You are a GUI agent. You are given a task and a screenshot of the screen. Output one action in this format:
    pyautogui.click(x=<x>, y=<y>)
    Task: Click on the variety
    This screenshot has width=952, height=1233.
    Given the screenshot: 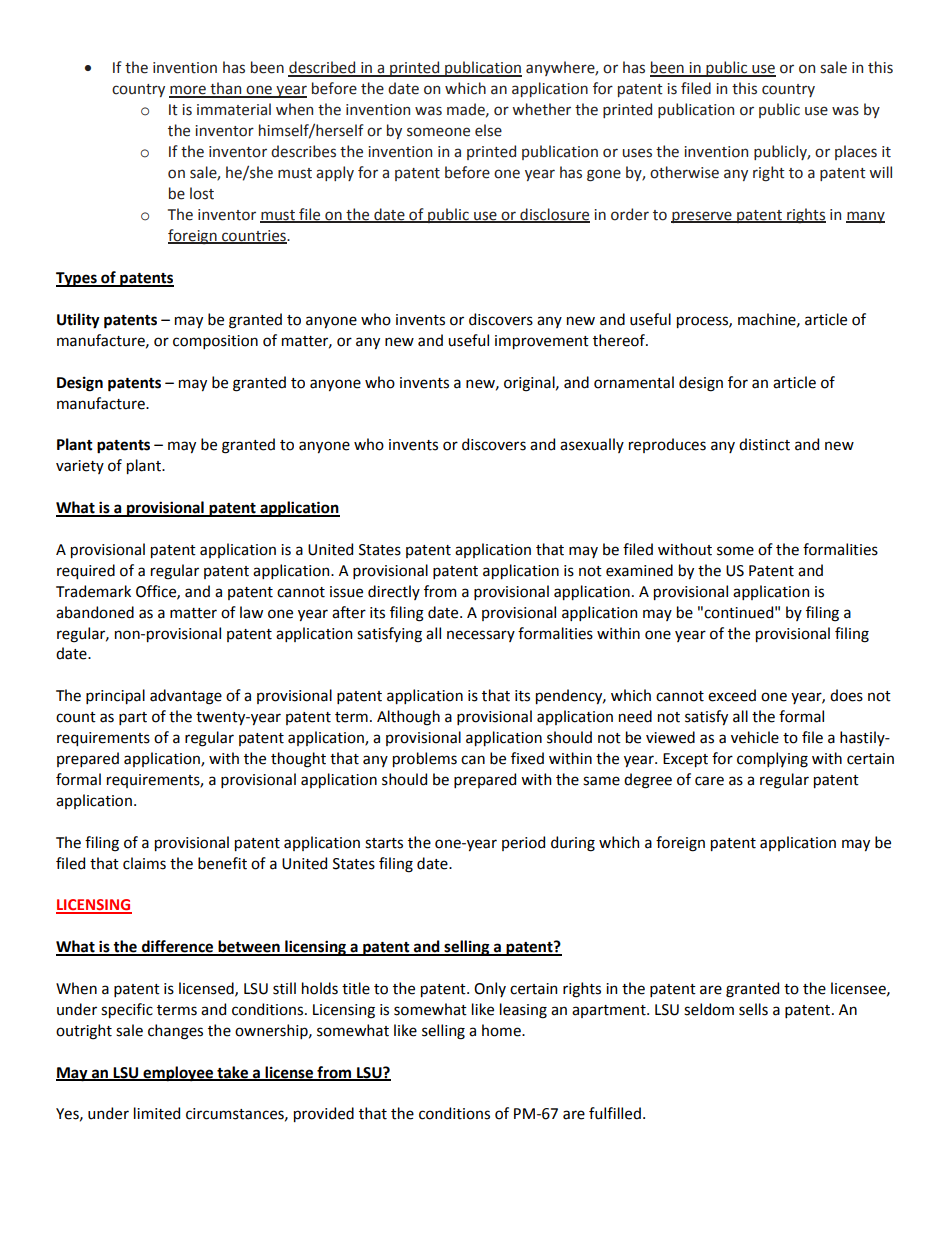 What is the action you would take?
    pyautogui.click(x=80, y=467)
